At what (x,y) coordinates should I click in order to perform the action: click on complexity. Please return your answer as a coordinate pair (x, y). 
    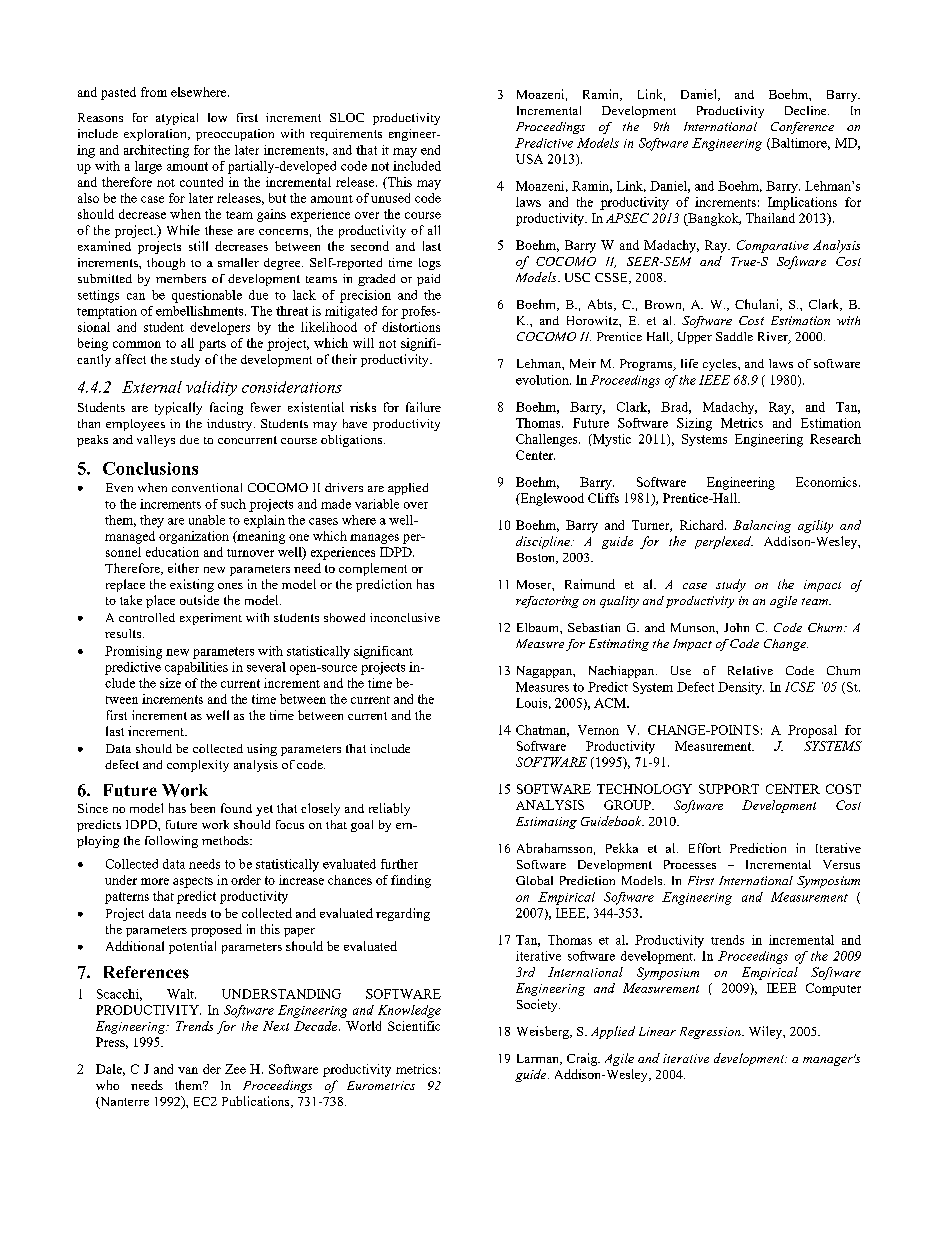
    Looking at the image, I should click on (198, 766).
